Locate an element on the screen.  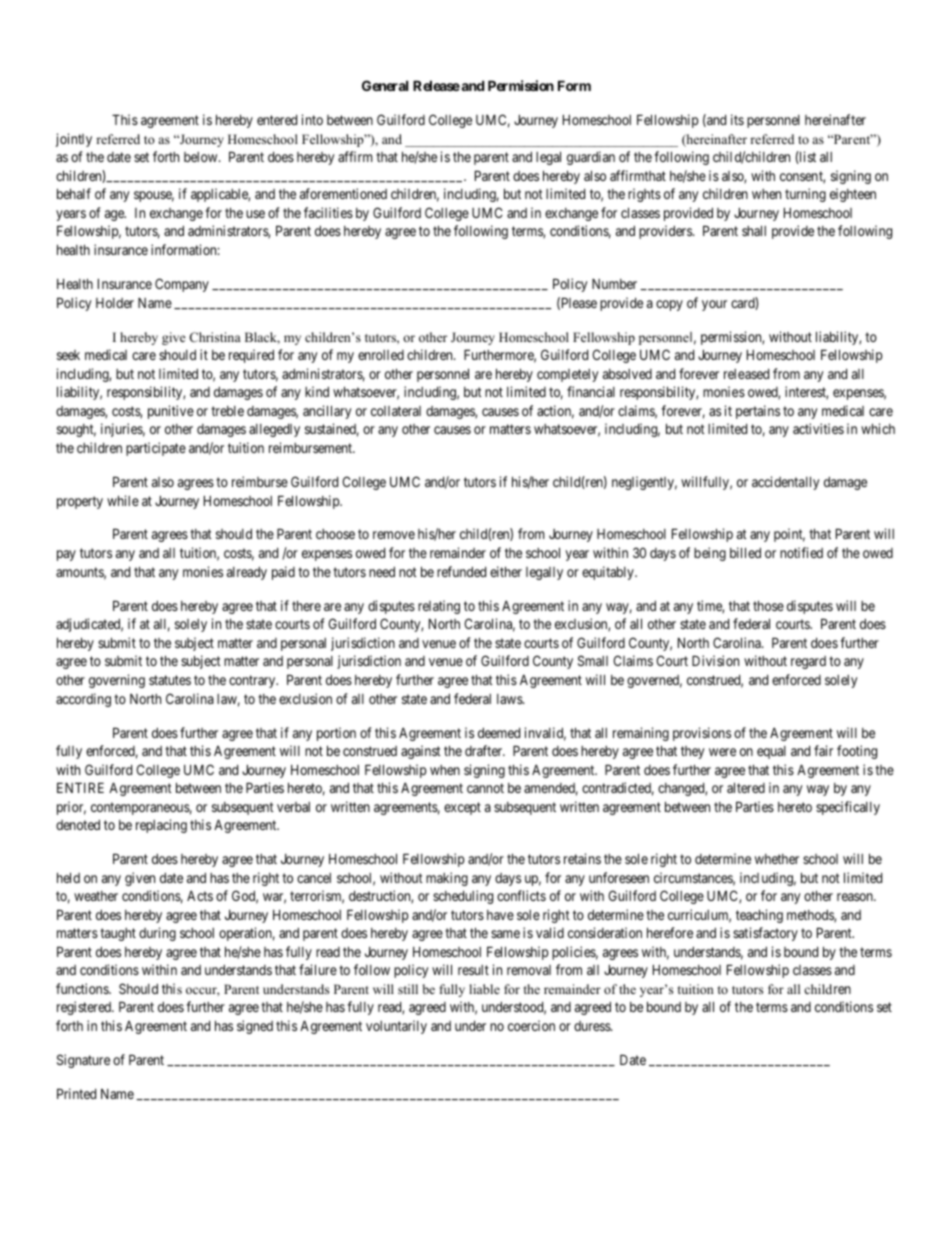
its is located at coordinates (737, 119).
